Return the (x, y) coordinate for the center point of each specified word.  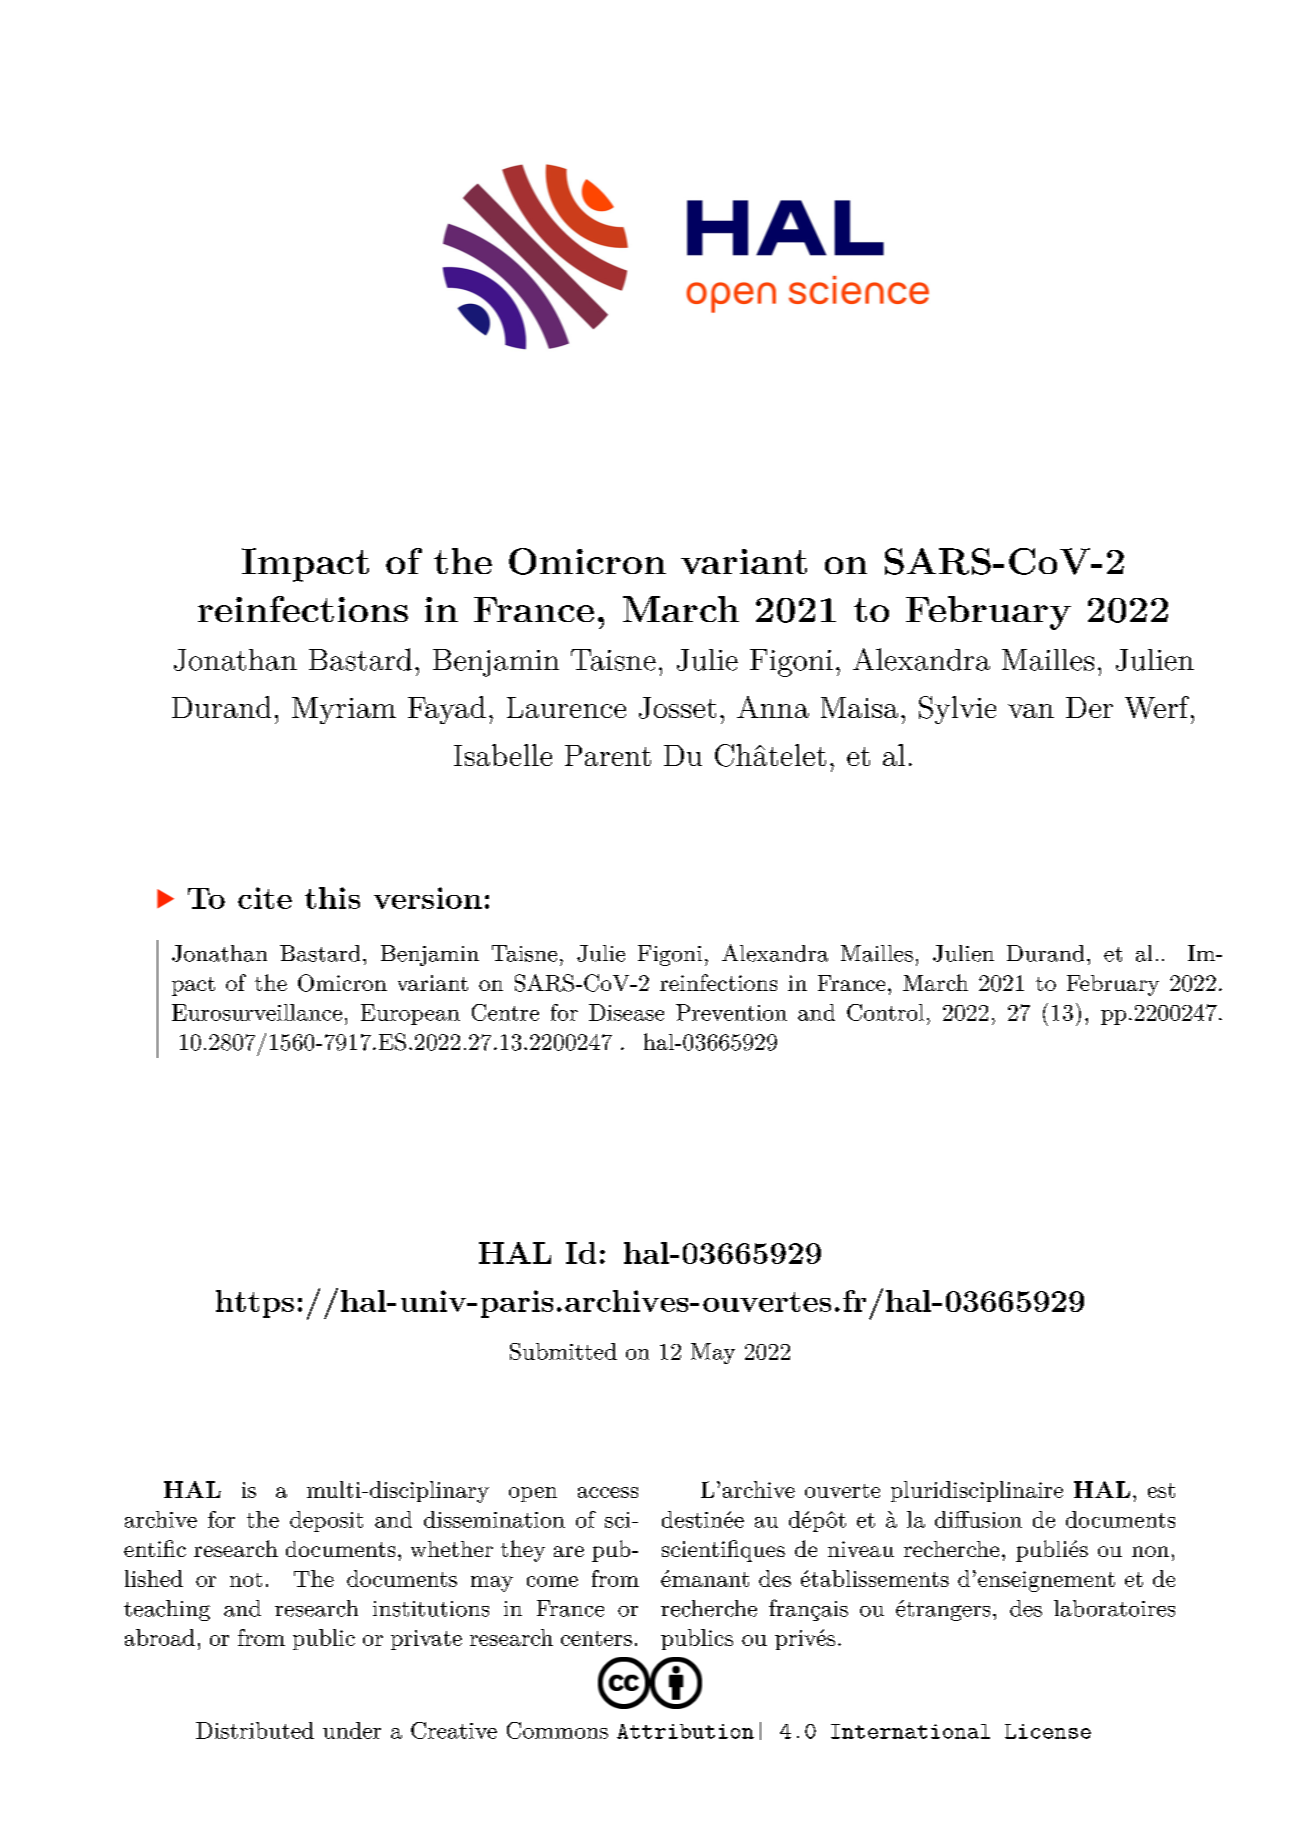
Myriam (344, 710)
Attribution (685, 1731)
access (608, 1492)
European (410, 1014)
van (1031, 711)
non (1150, 1551)
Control (885, 1012)
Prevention (731, 1012)
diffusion (978, 1519)
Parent (608, 755)
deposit (326, 1521)
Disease (626, 1012)
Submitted (563, 1351)
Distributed (255, 1730)
